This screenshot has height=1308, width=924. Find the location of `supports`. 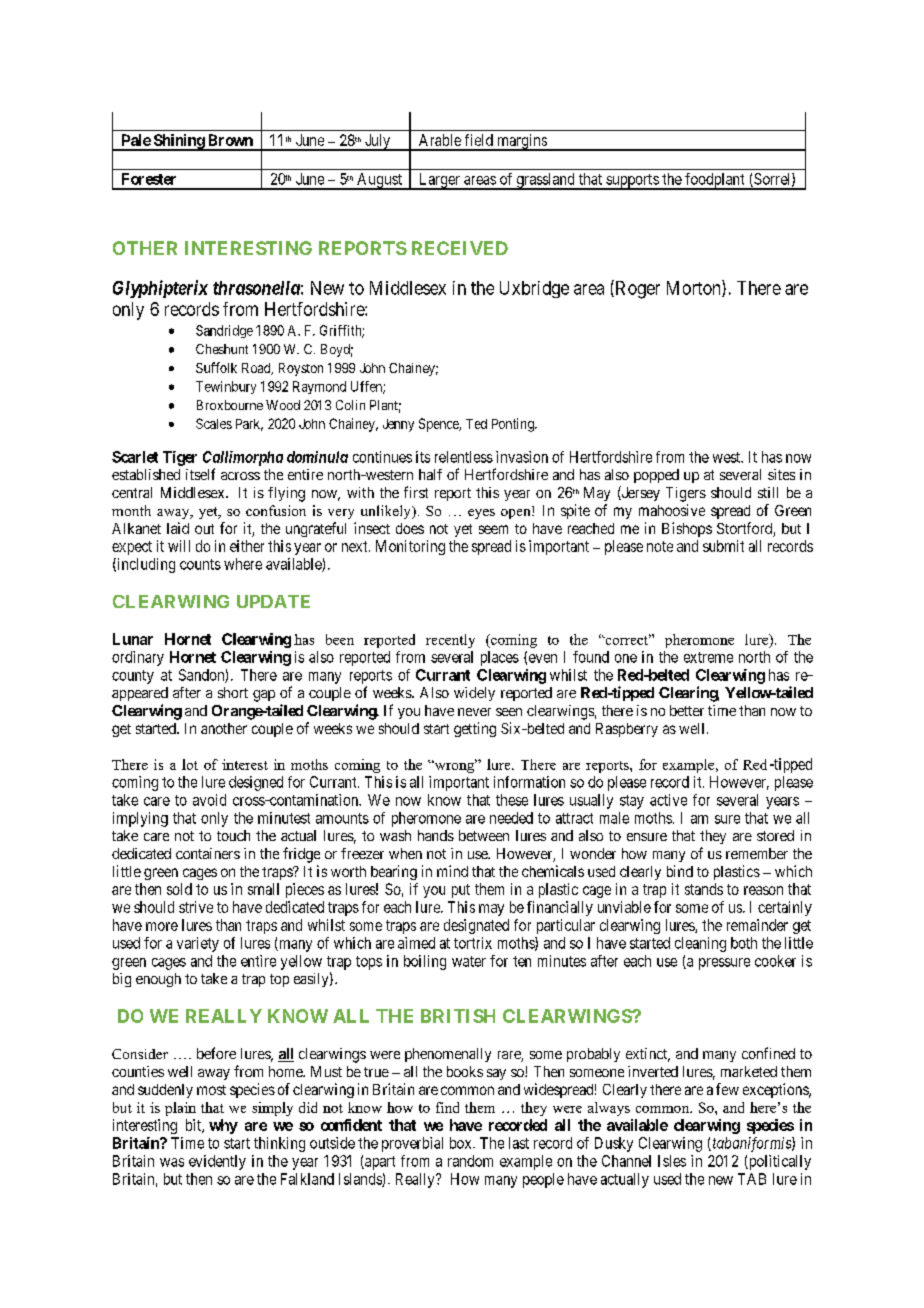

supports is located at coordinates (632, 182).
